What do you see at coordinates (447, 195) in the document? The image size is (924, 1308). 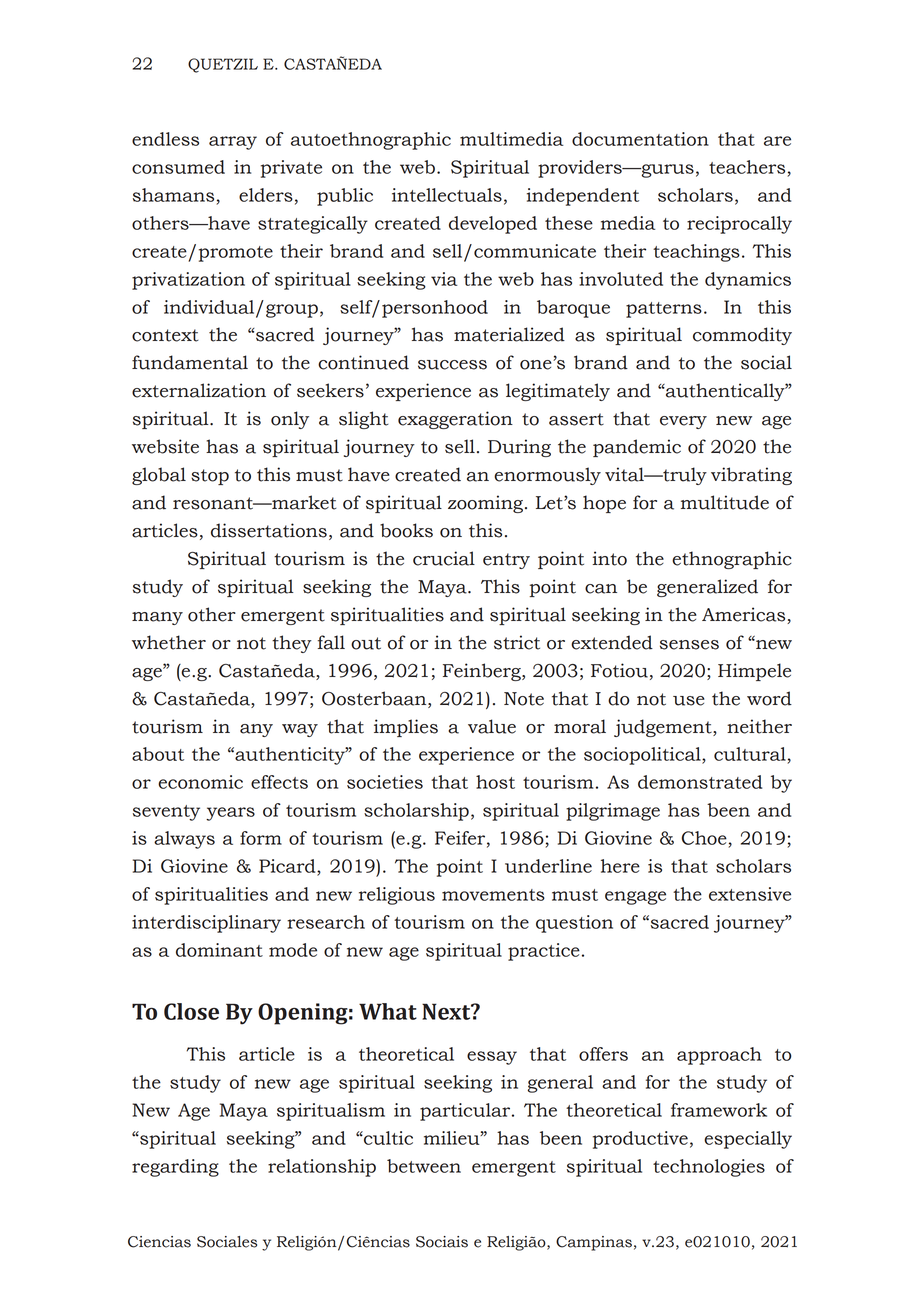 I see `intellectuals` at bounding box center [447, 195].
